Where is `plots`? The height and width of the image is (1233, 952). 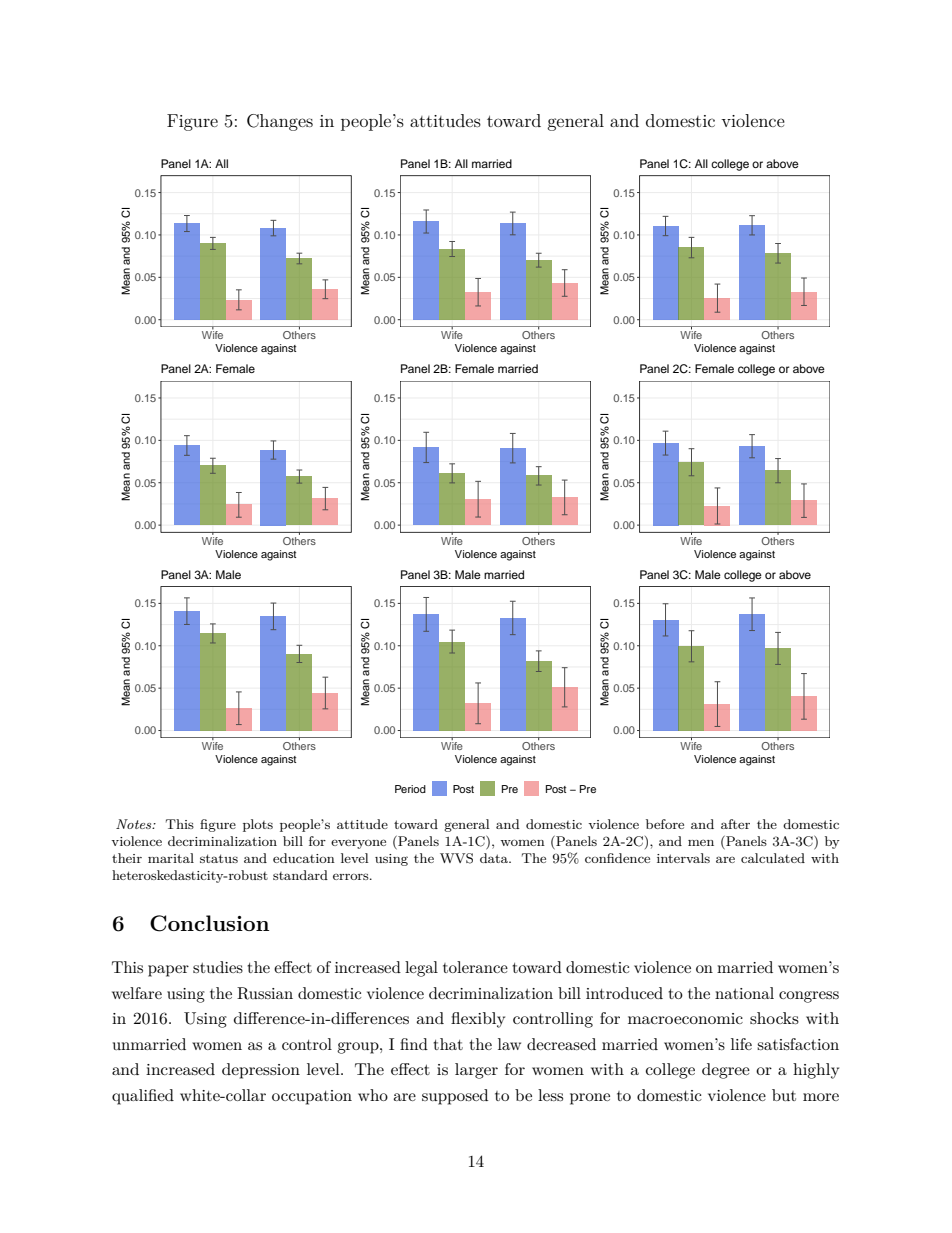
plots is located at coordinates (258, 825).
